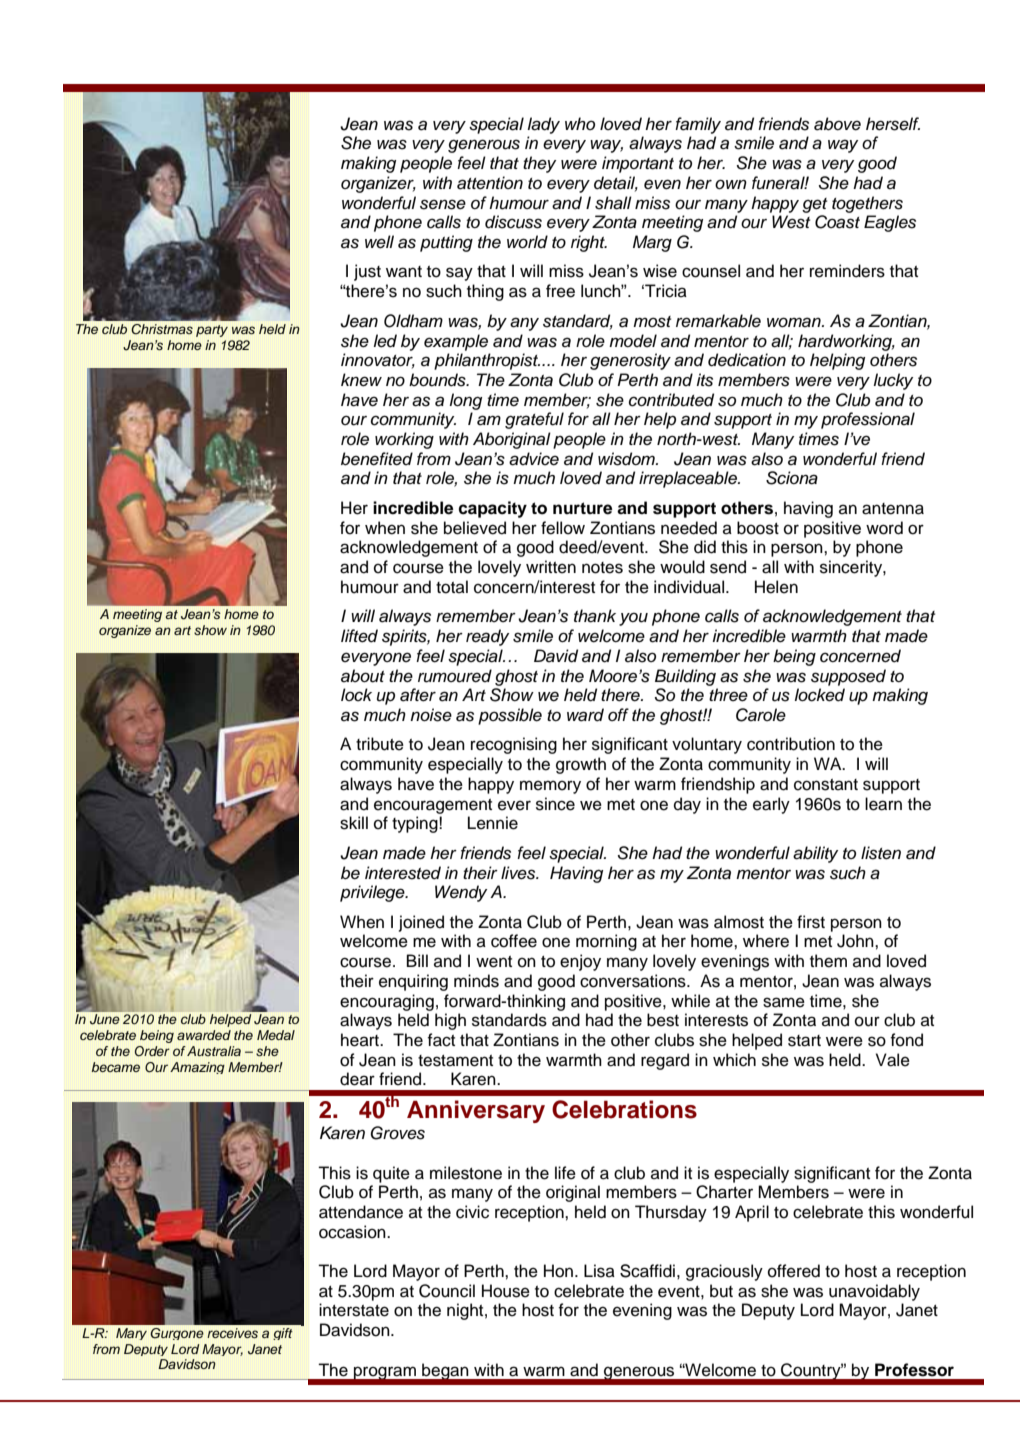 This screenshot has width=1020, height=1443. I want to click on they, so click(539, 164).
